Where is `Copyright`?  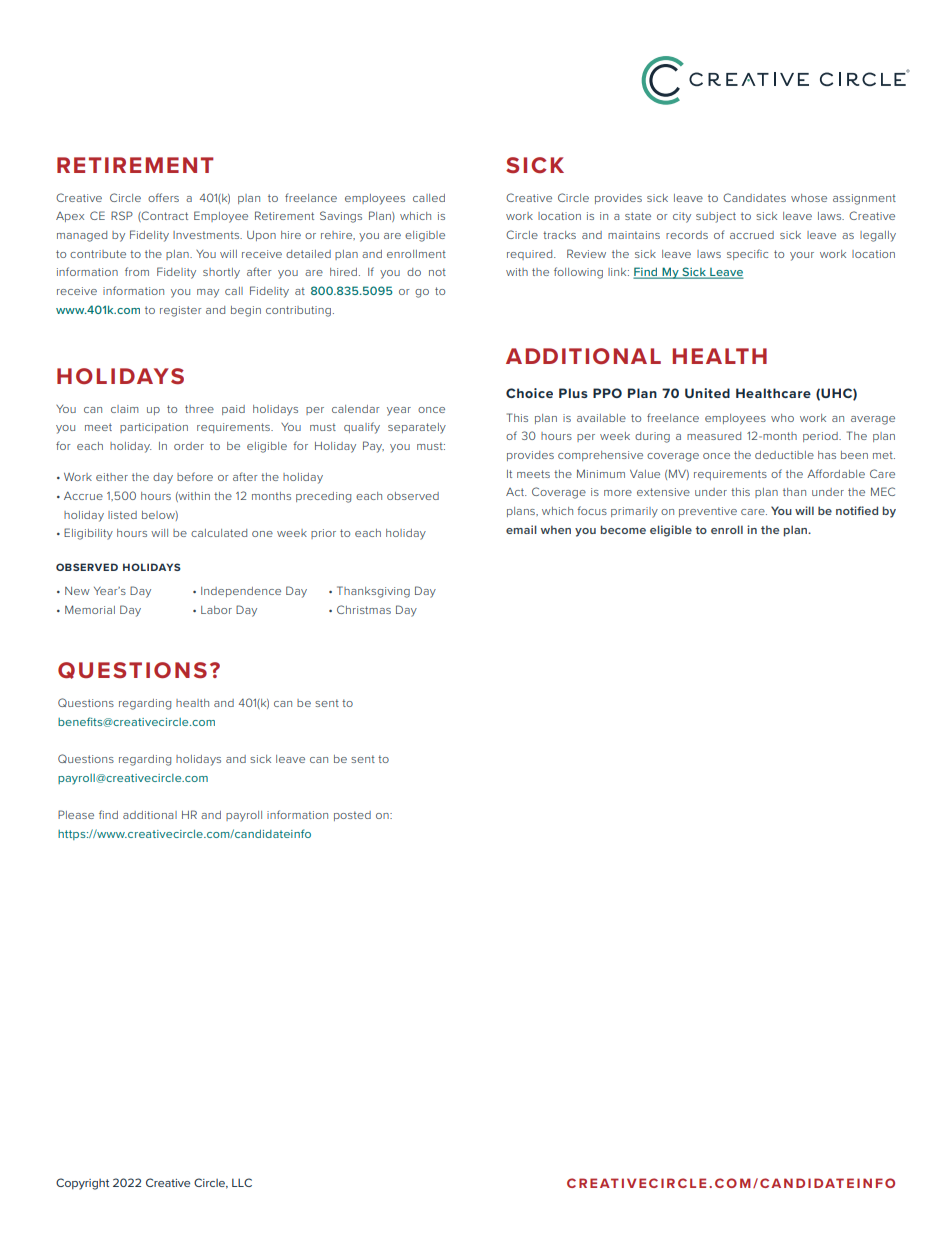
Copyright is located at coordinates (82, 1184).
